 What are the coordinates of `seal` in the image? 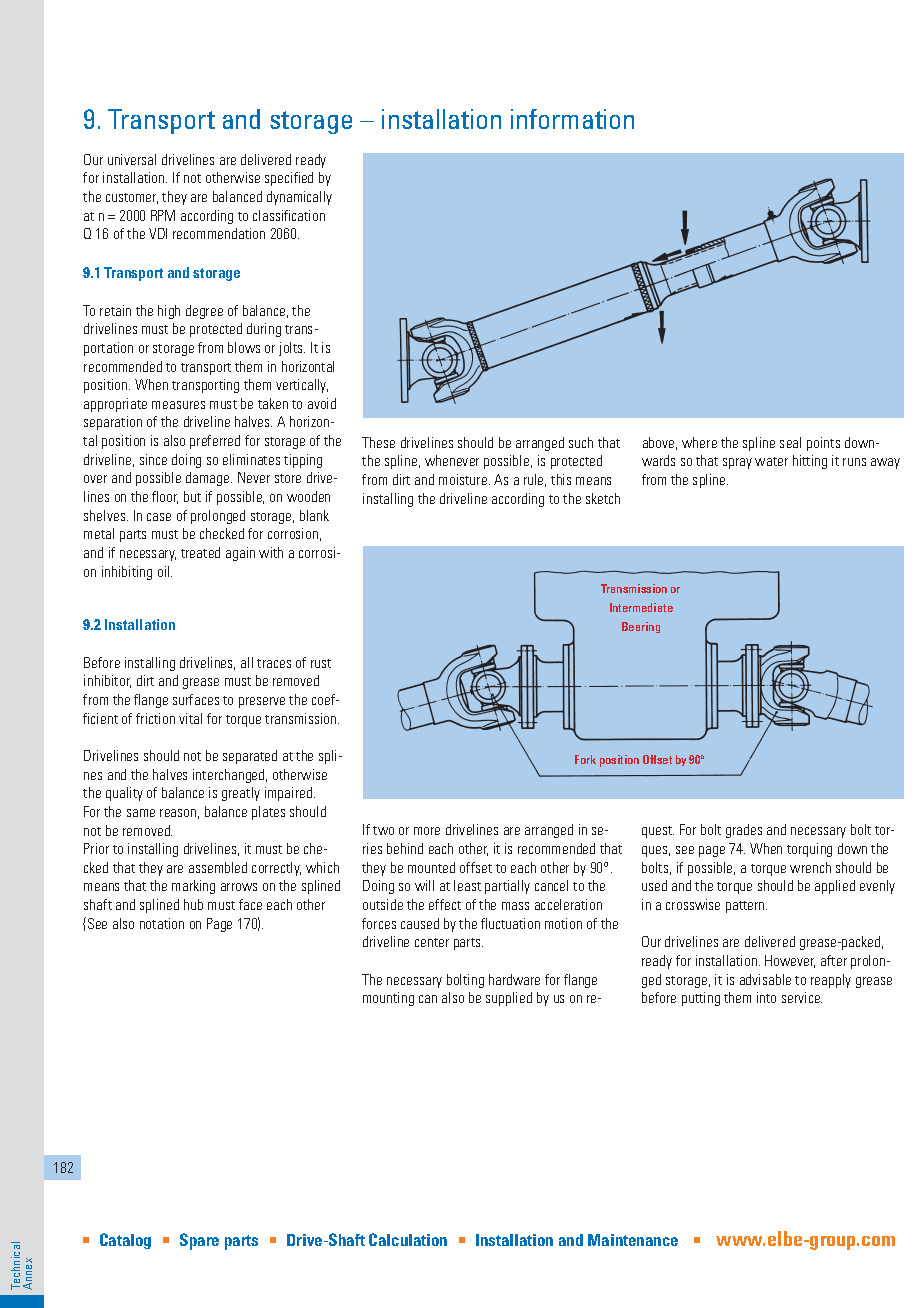 It's located at (790, 442).
